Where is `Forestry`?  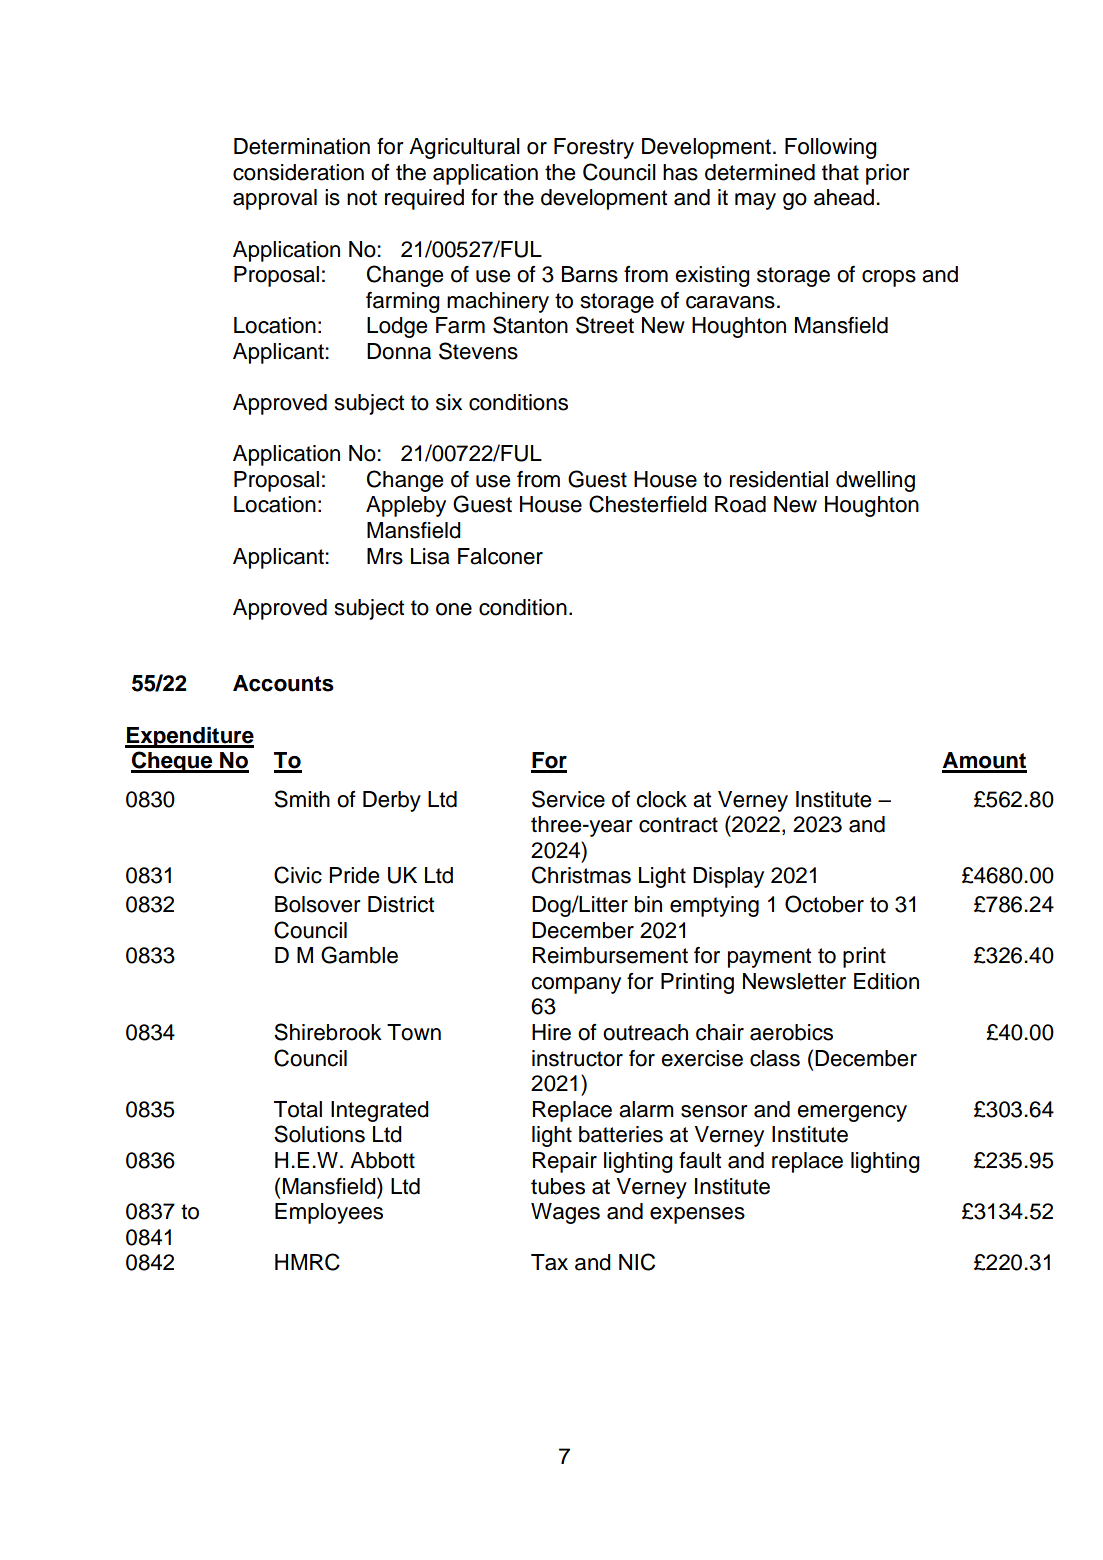
Forestry is located at coordinates (594, 148).
